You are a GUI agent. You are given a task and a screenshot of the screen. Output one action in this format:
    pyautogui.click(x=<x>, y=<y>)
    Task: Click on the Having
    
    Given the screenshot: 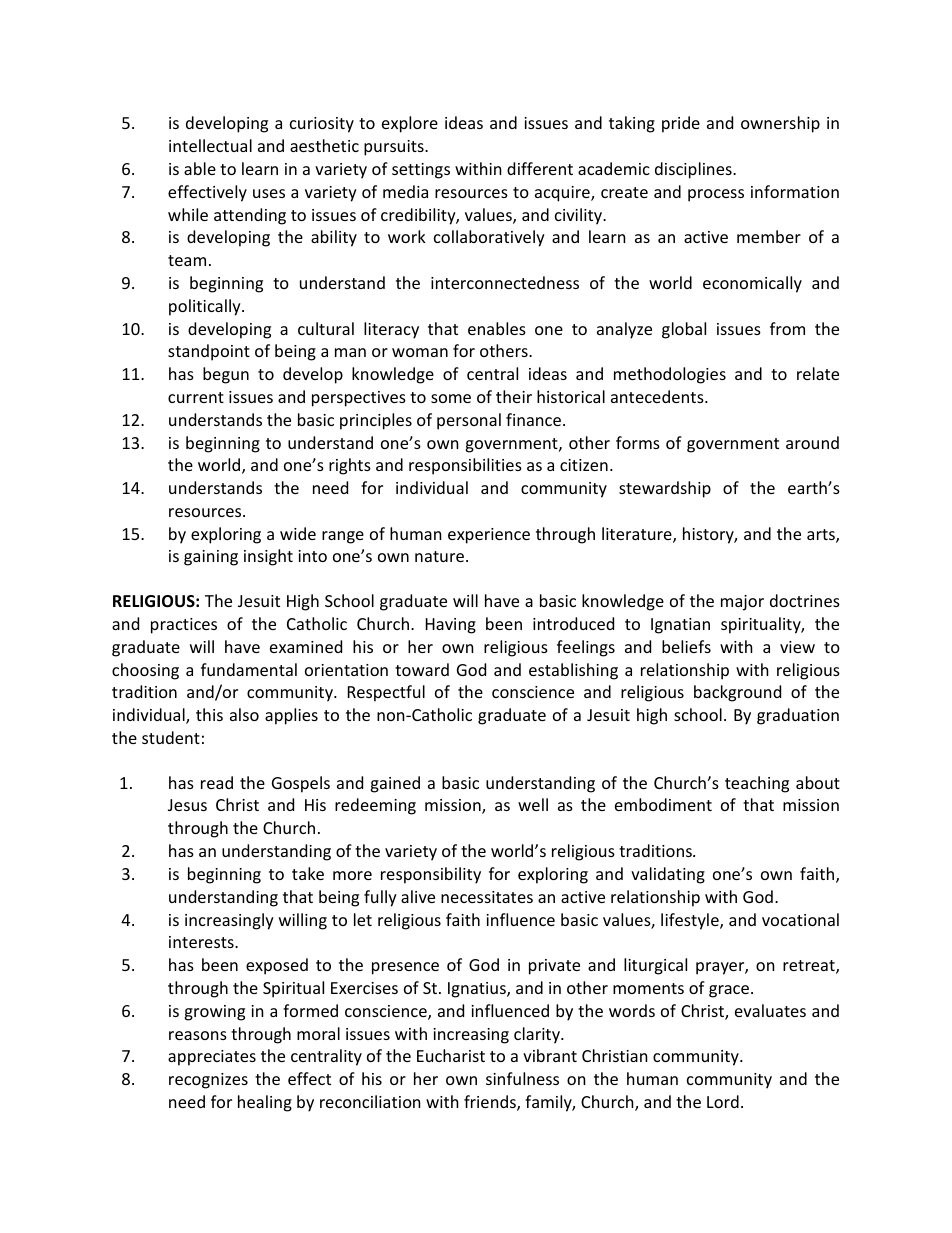 What is the action you would take?
    pyautogui.click(x=451, y=626)
